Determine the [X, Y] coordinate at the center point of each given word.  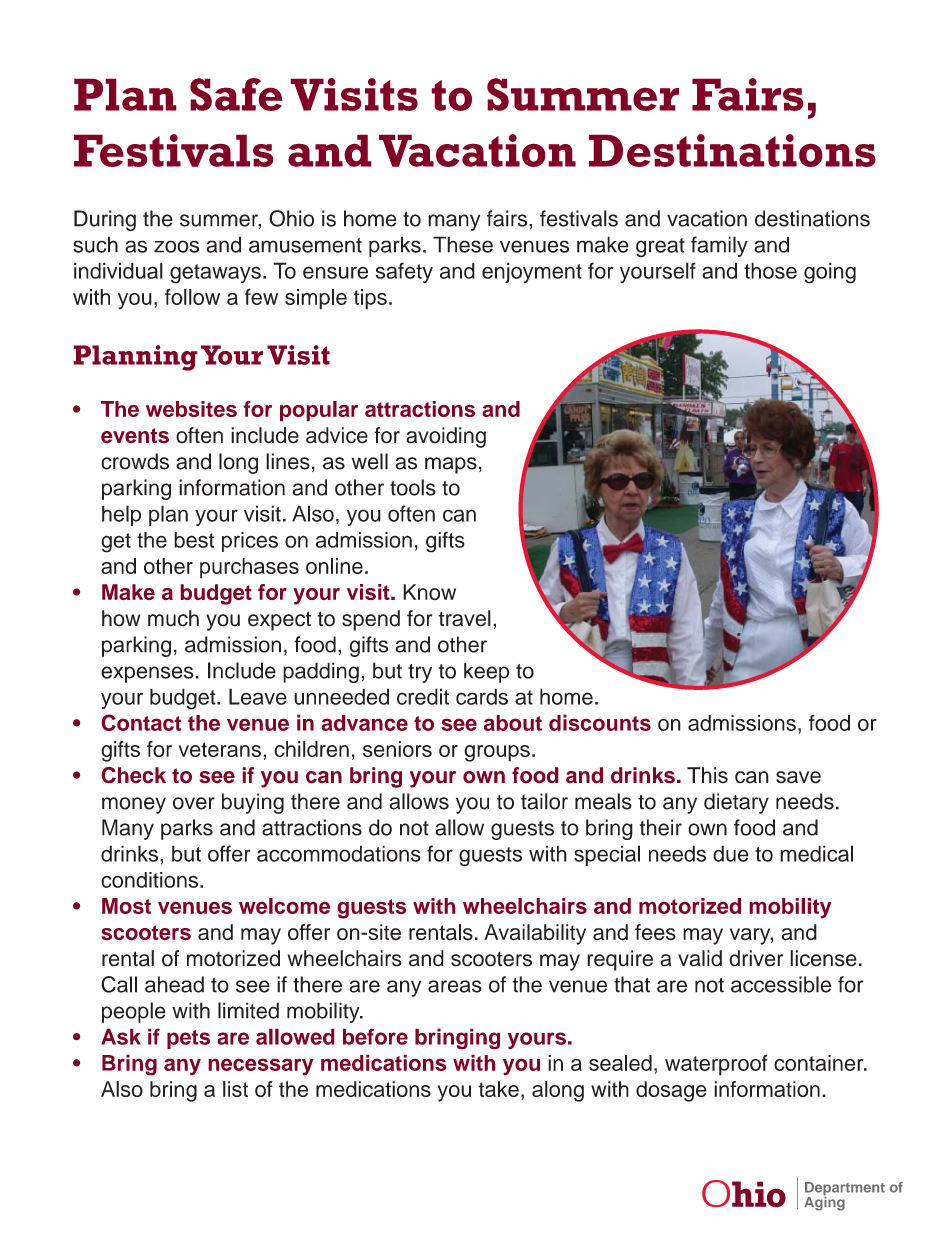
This [707, 775]
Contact [141, 722]
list [235, 1089]
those [770, 270]
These [463, 244]
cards [482, 696]
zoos [176, 246]
